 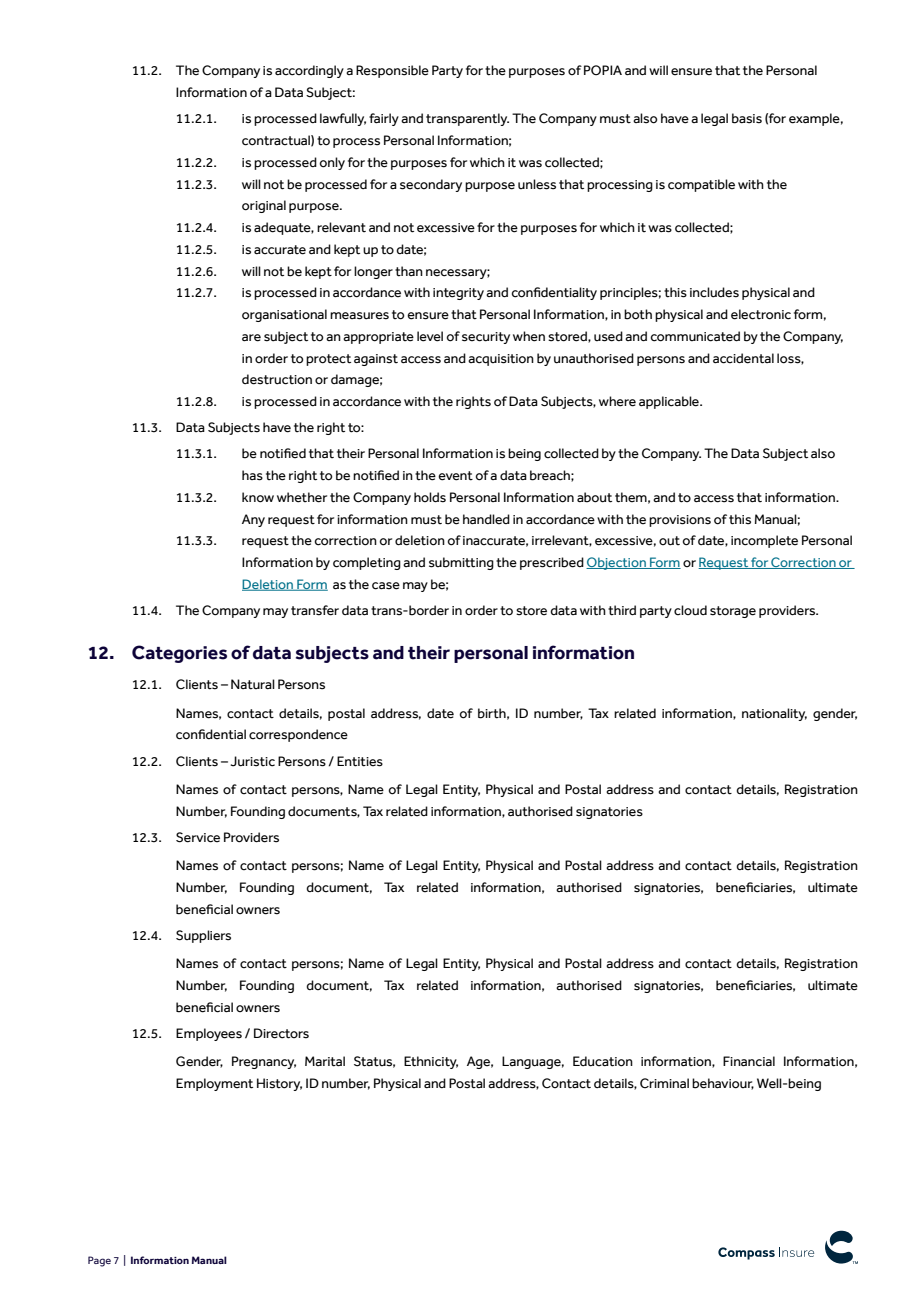 What do you see at coordinates (747, 118) in the screenshot?
I see `basis` at bounding box center [747, 118].
